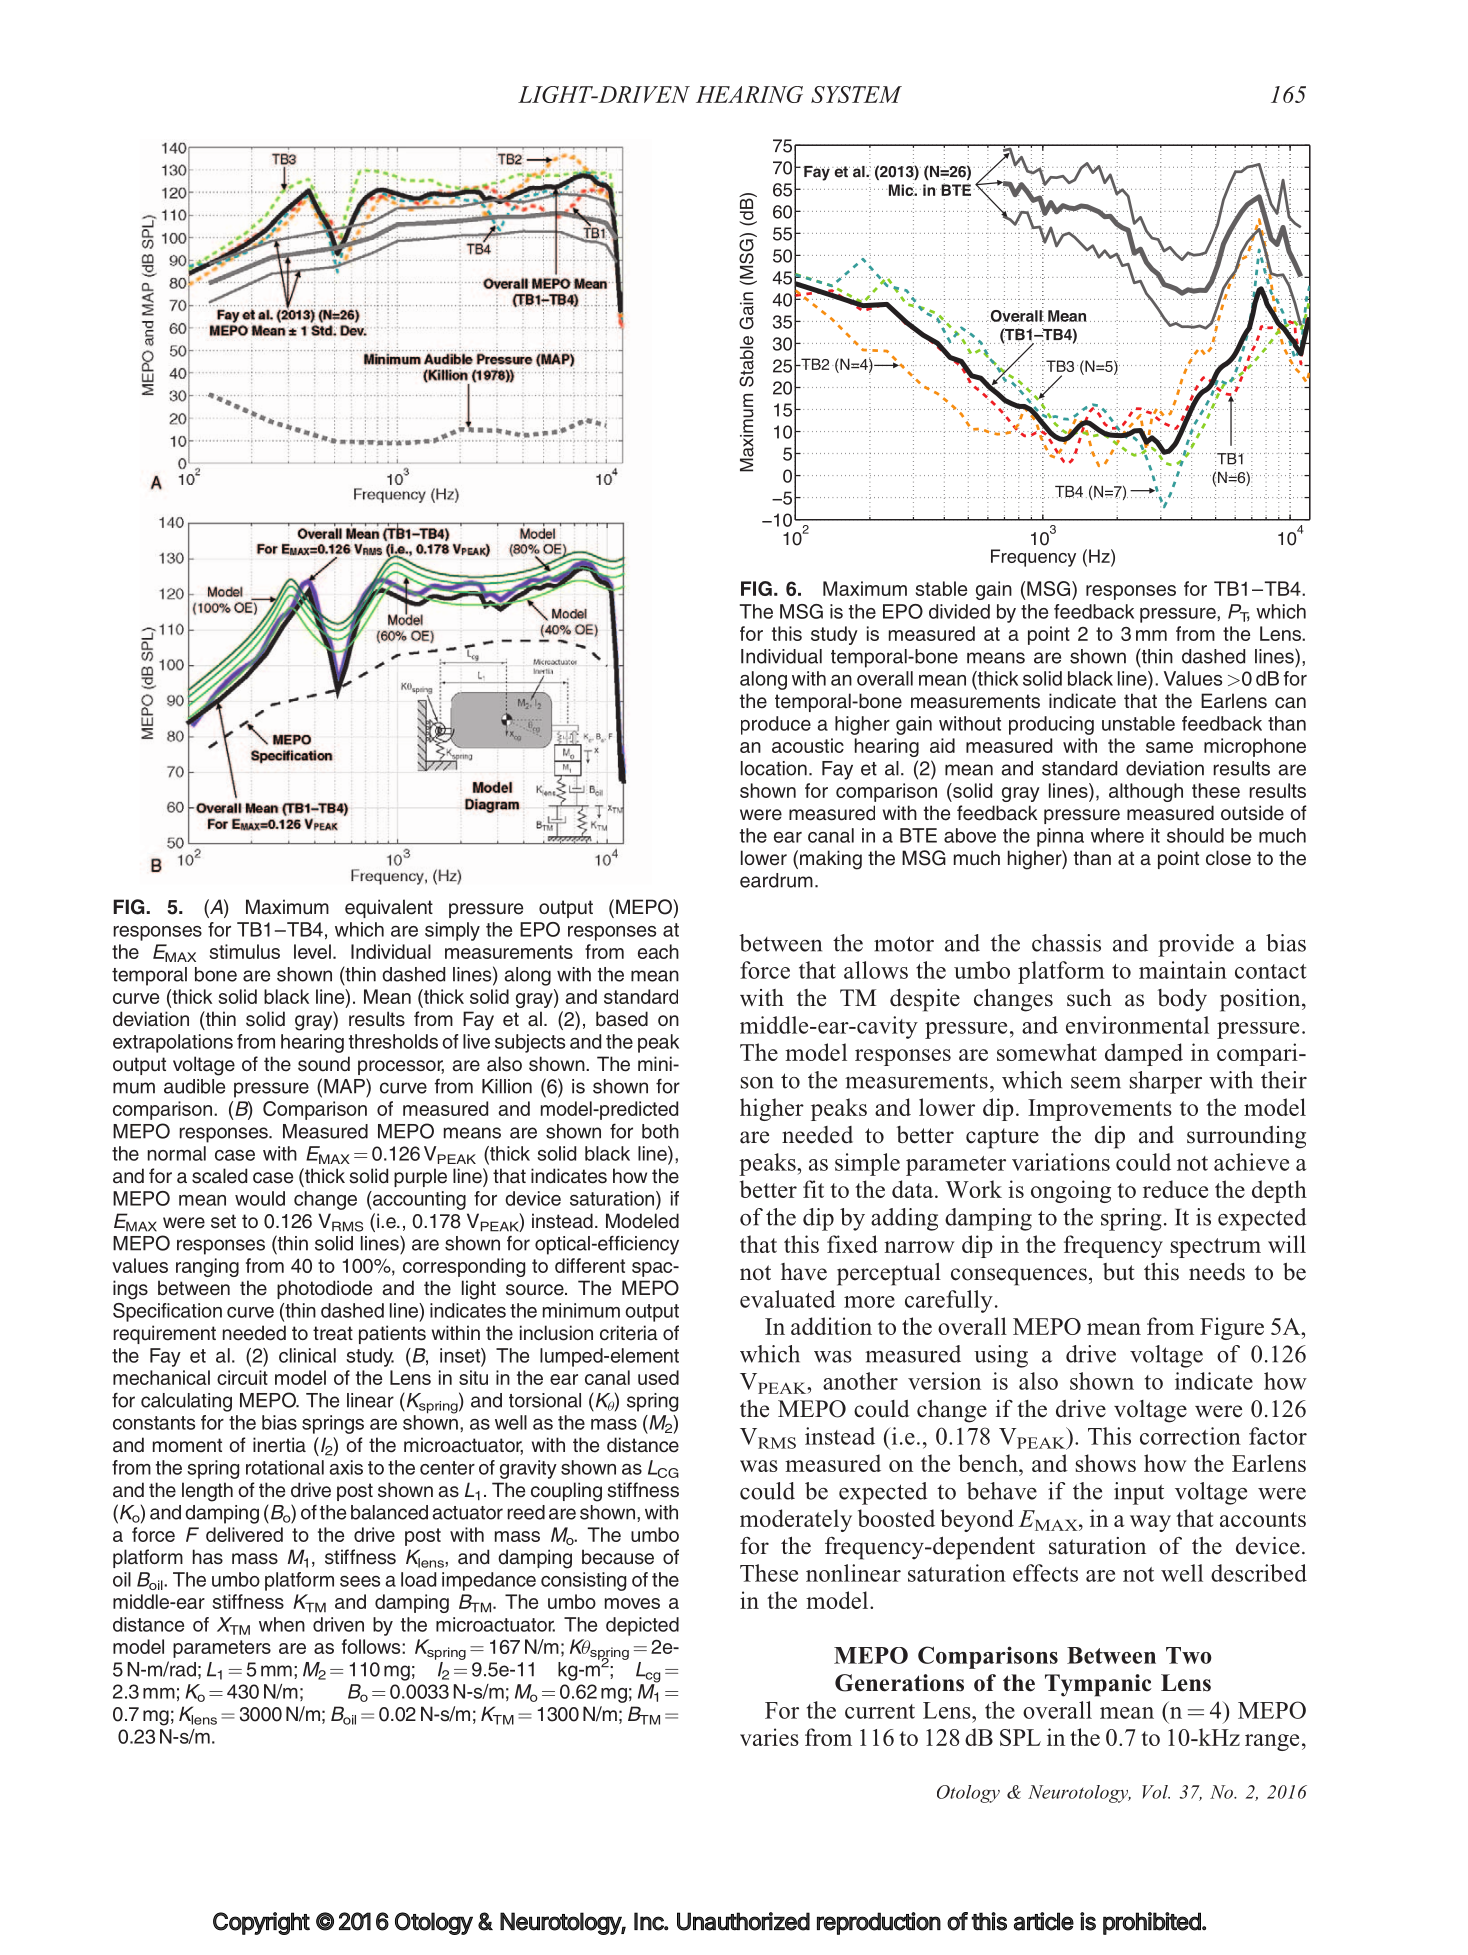  What do you see at coordinates (959, 611) in the image?
I see `divided` at bounding box center [959, 611].
